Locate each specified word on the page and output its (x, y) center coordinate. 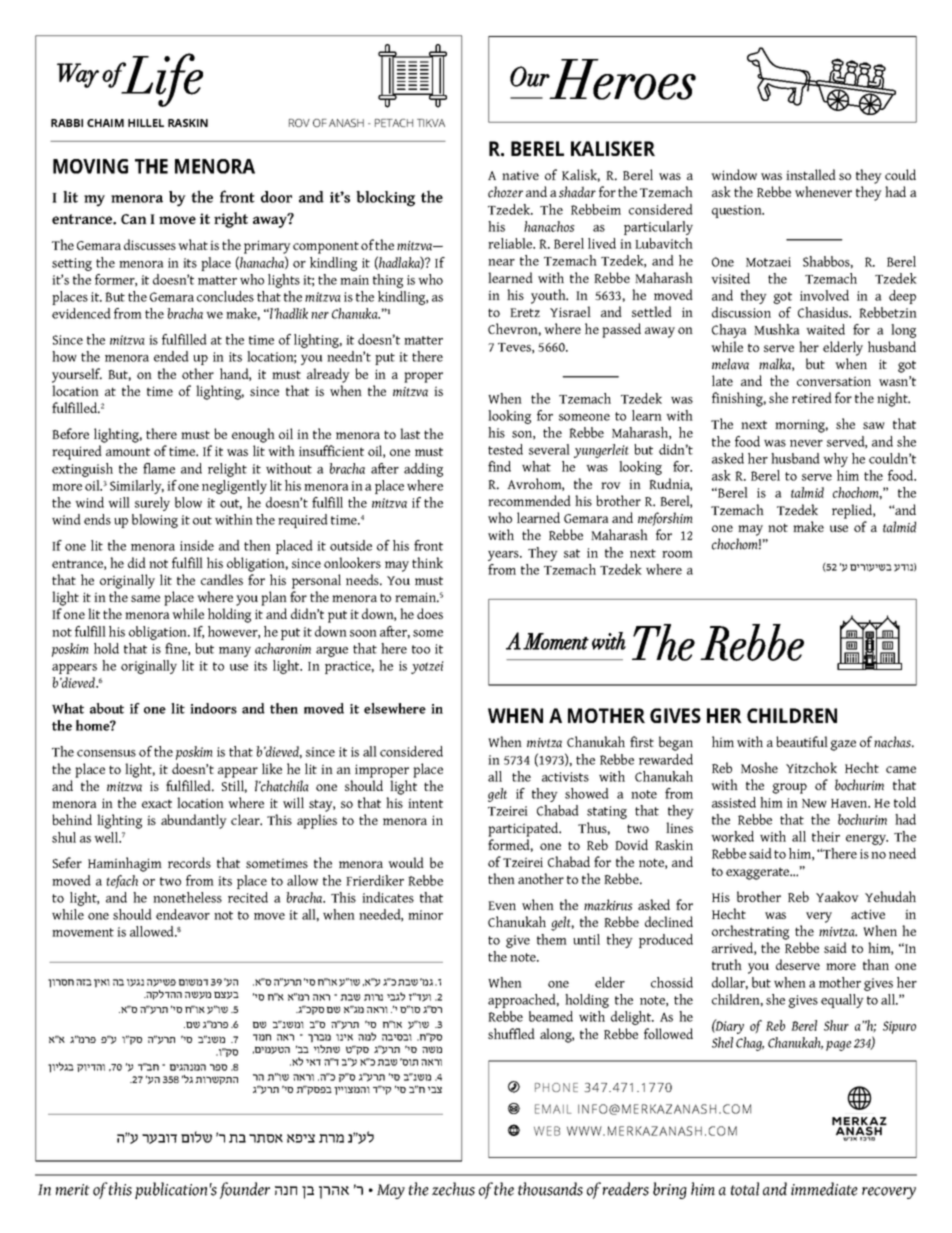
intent (425, 803)
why (835, 460)
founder (245, 1190)
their (826, 836)
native (520, 175)
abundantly (194, 821)
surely (152, 504)
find (499, 466)
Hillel (146, 123)
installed (811, 174)
